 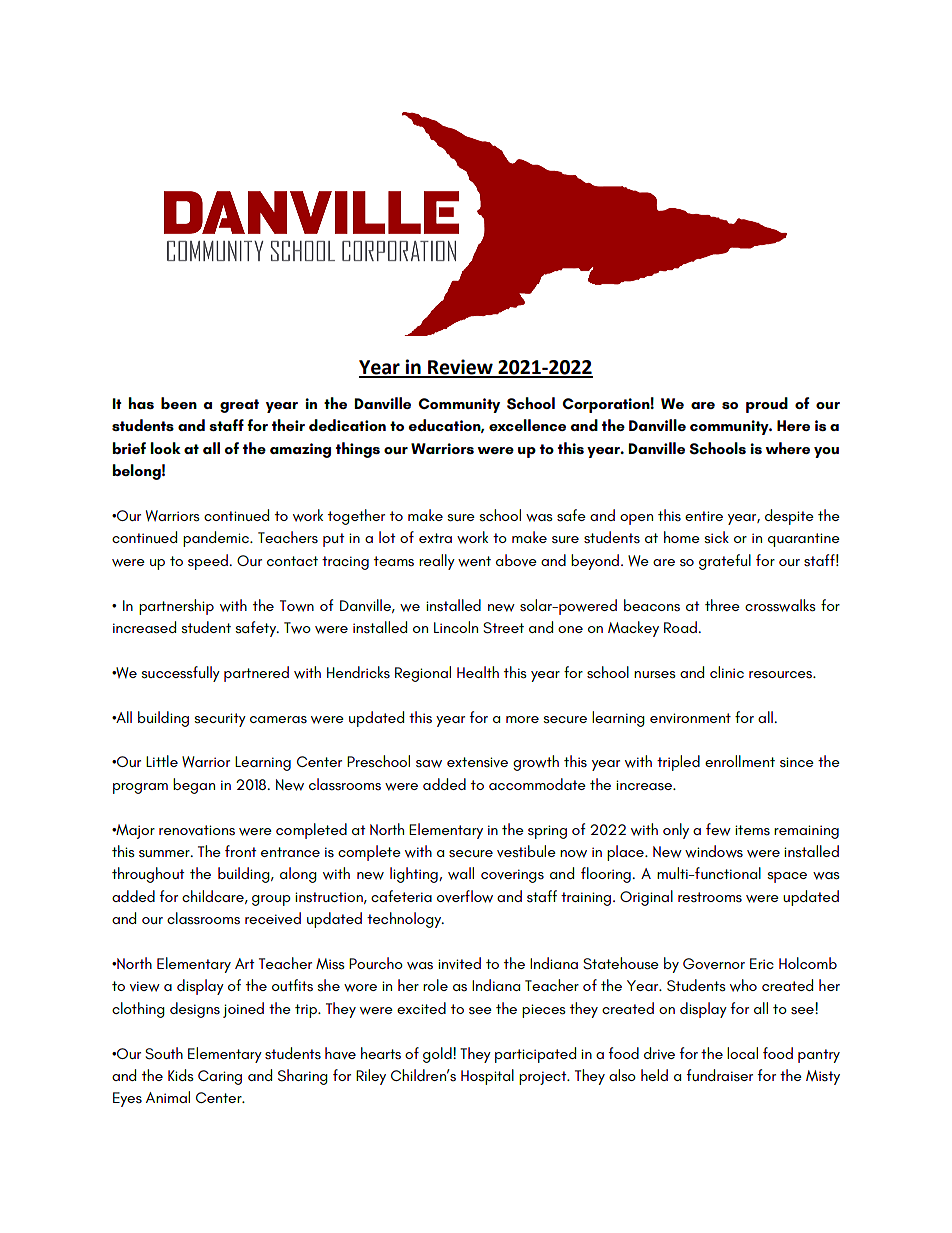 What do you see at coordinates (487, 1077) in the page?
I see `Hospital` at bounding box center [487, 1077].
